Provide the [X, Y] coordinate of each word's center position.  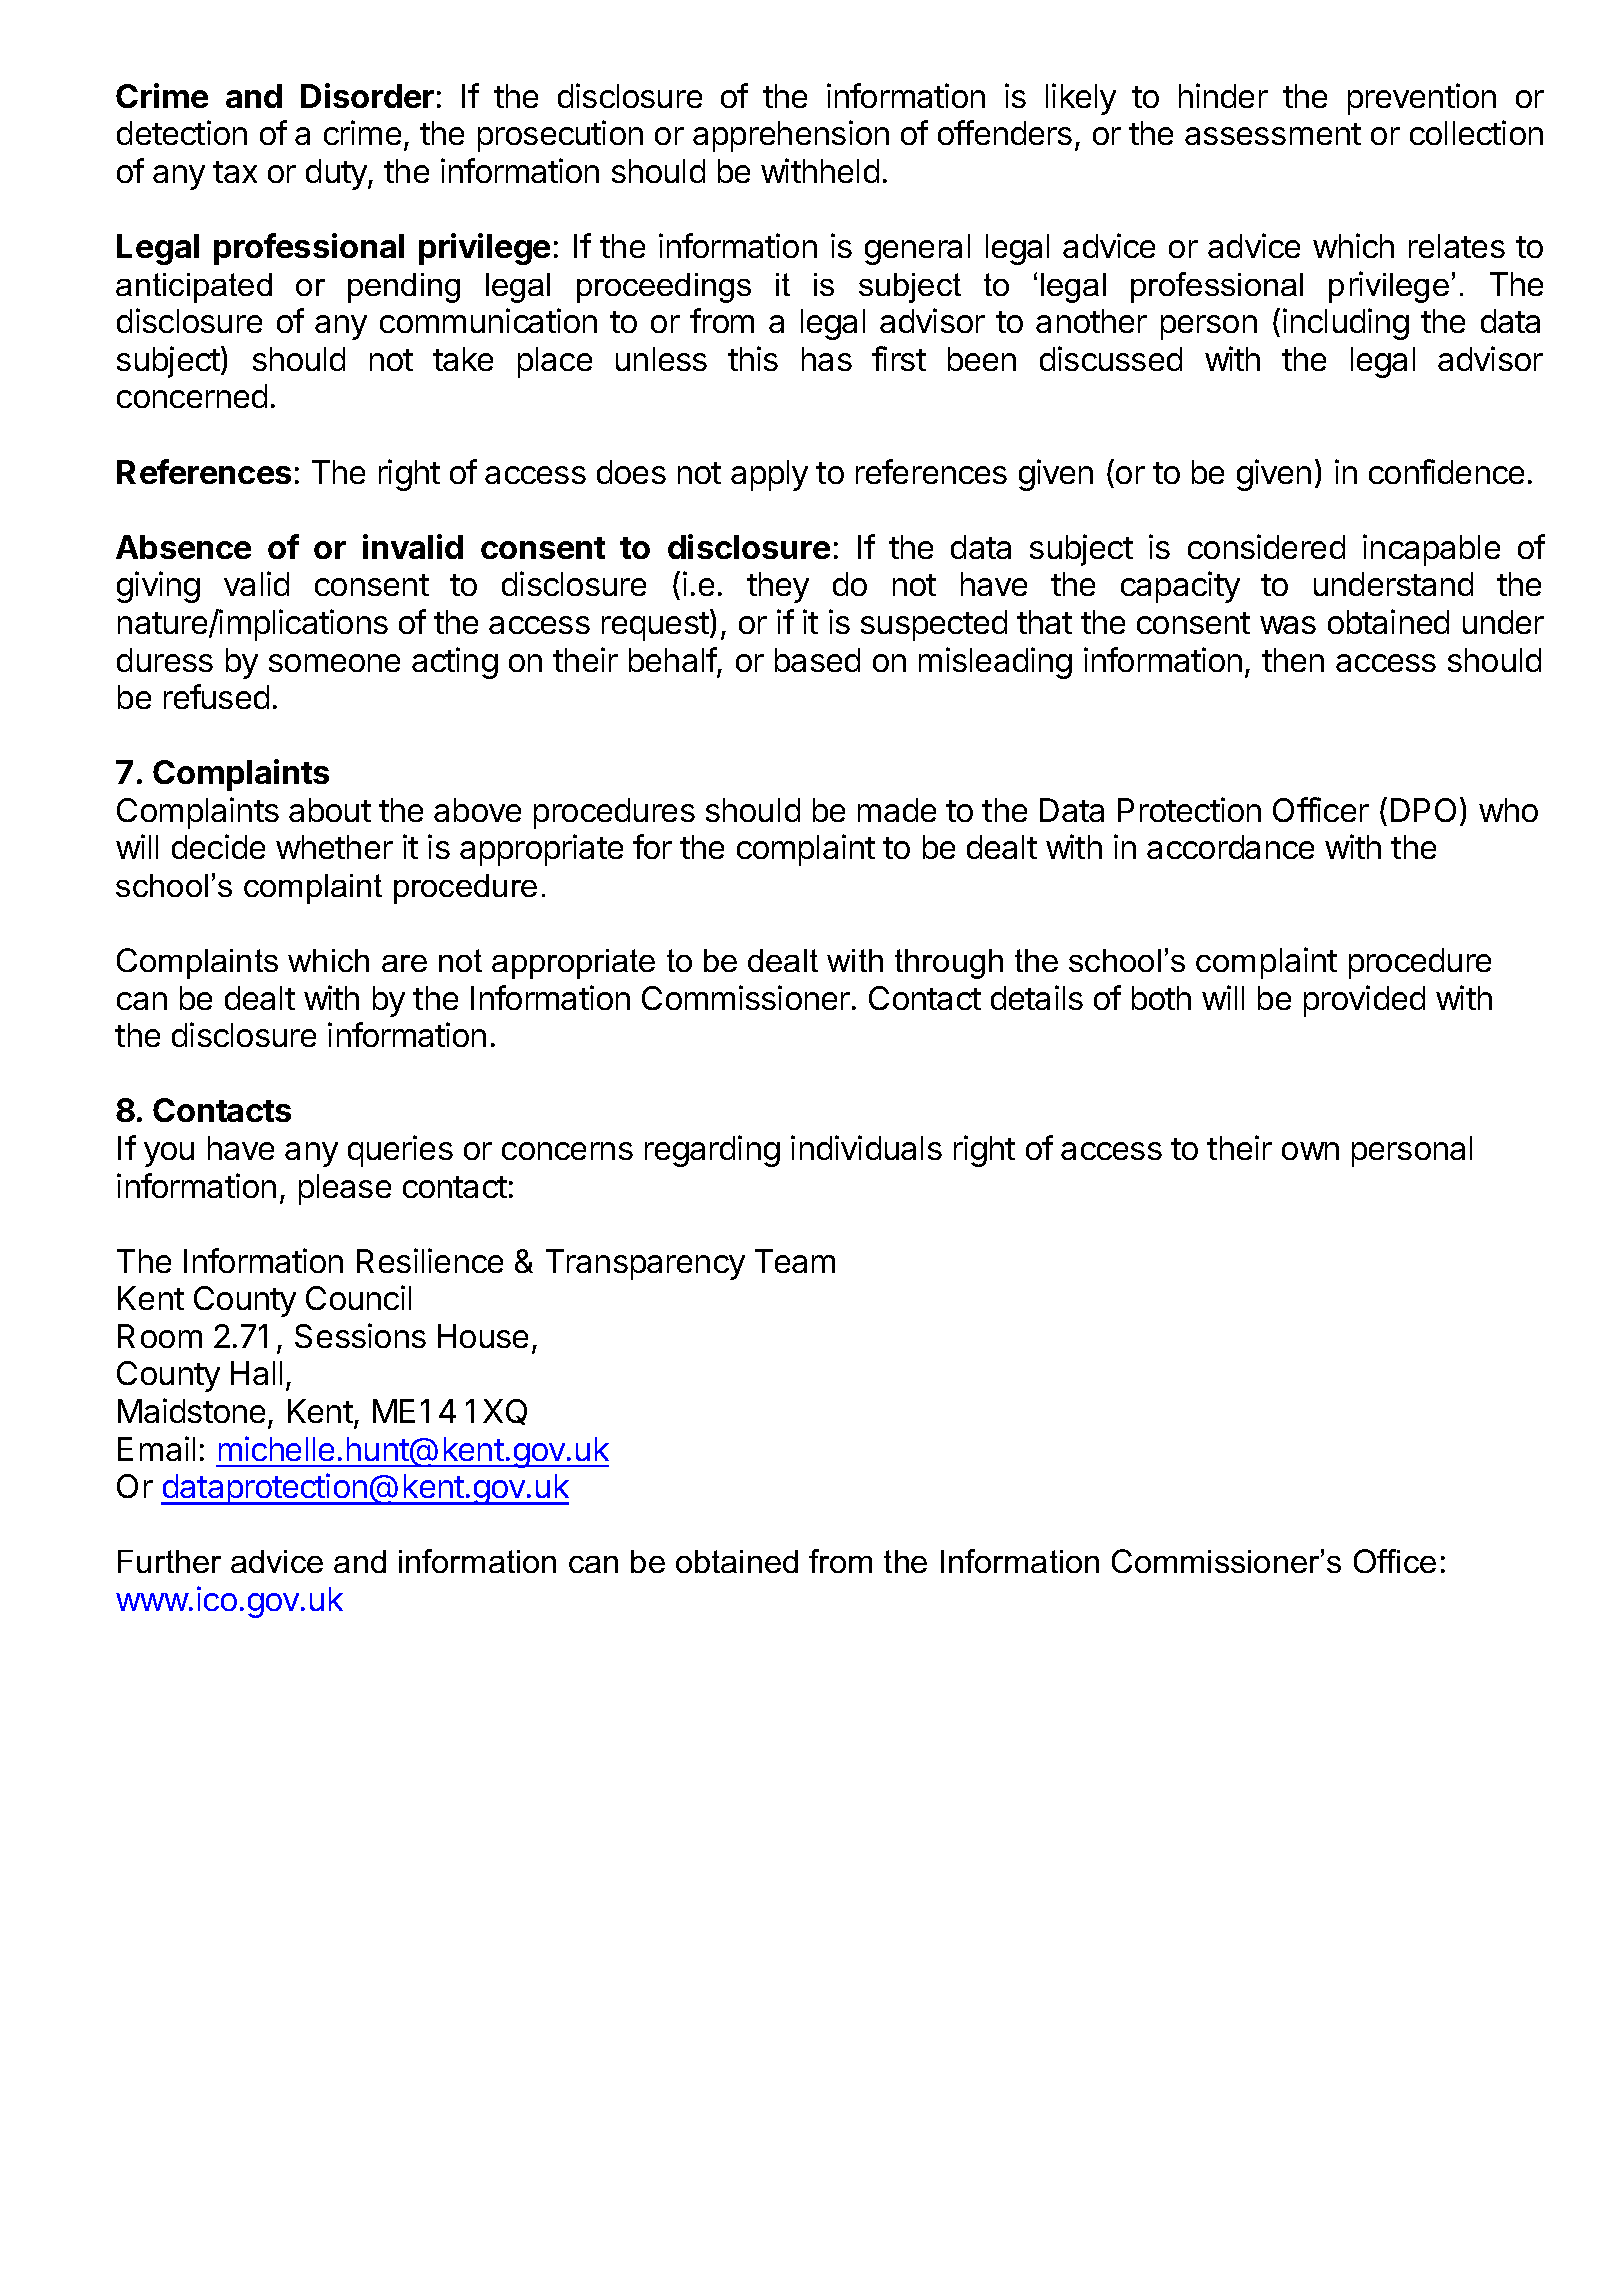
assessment [1273, 134]
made [897, 810]
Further [169, 1561]
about [330, 810]
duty [337, 174]
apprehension [791, 136]
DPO [1423, 810]
